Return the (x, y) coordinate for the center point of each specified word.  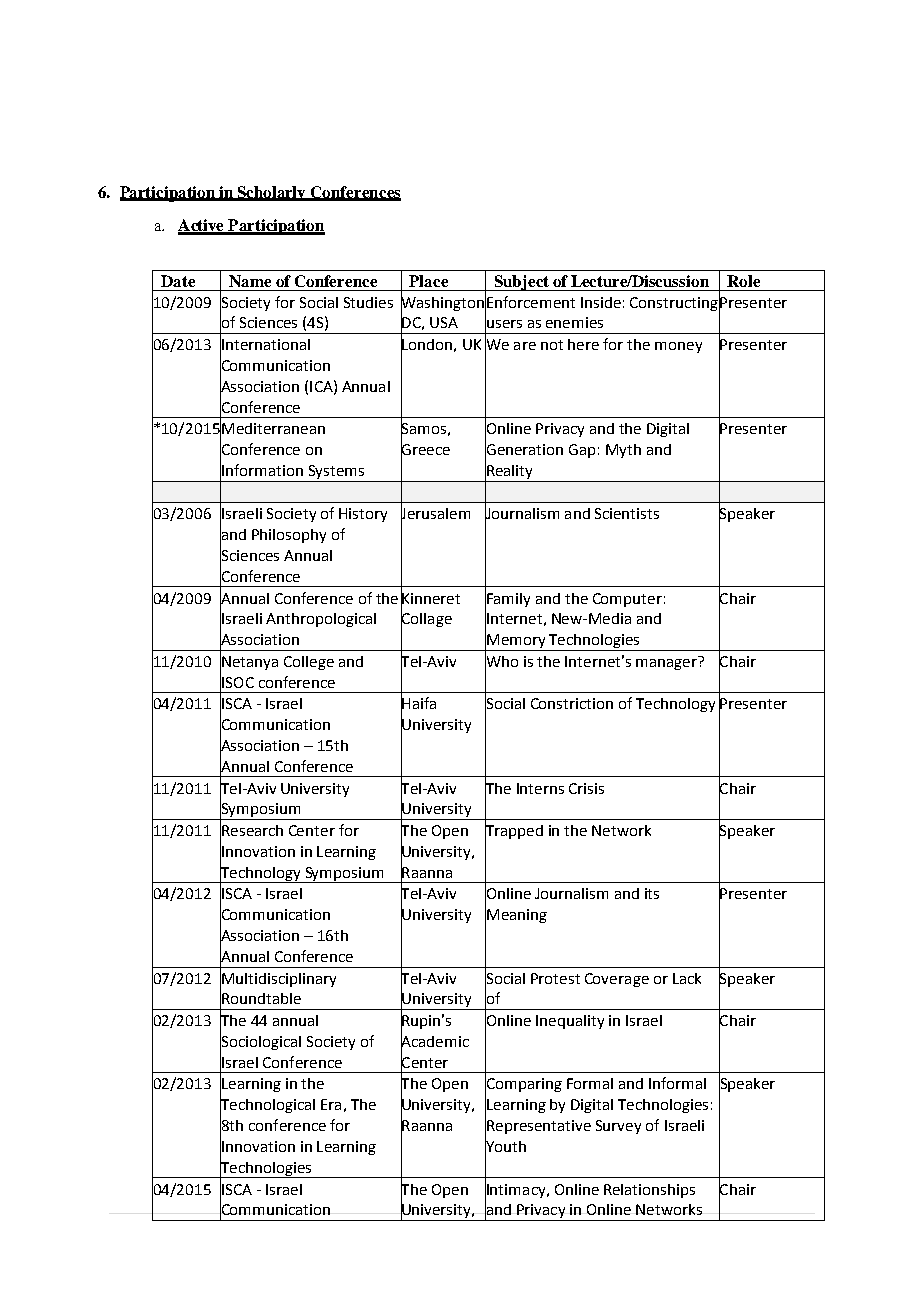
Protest (555, 978)
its (652, 893)
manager (667, 663)
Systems (336, 472)
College (309, 663)
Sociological (260, 1042)
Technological (267, 1106)
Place (428, 281)
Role (743, 281)
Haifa (418, 703)
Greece (425, 450)
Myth (623, 451)
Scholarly (272, 193)
